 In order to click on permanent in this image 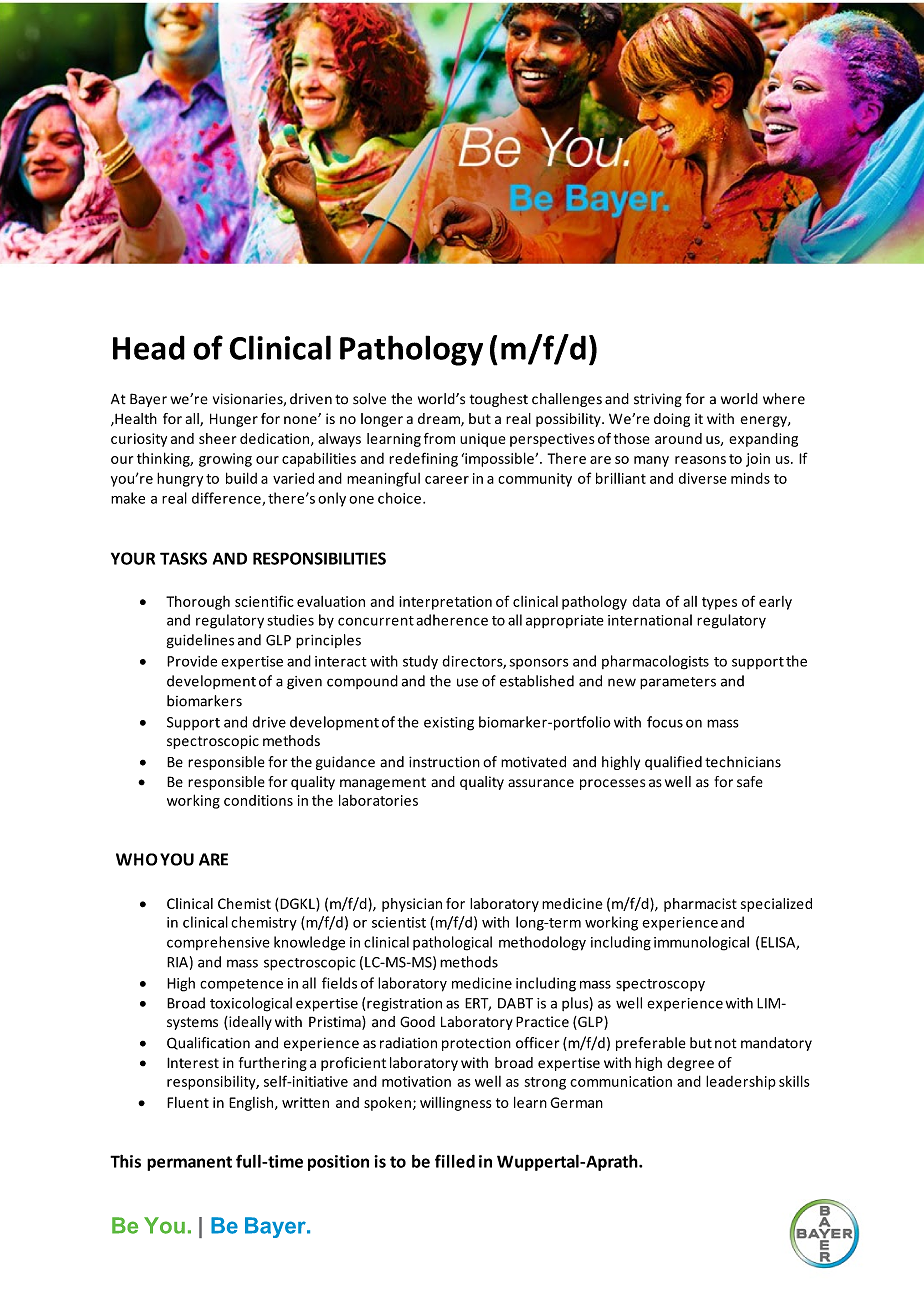, I will do `click(189, 1163)`.
